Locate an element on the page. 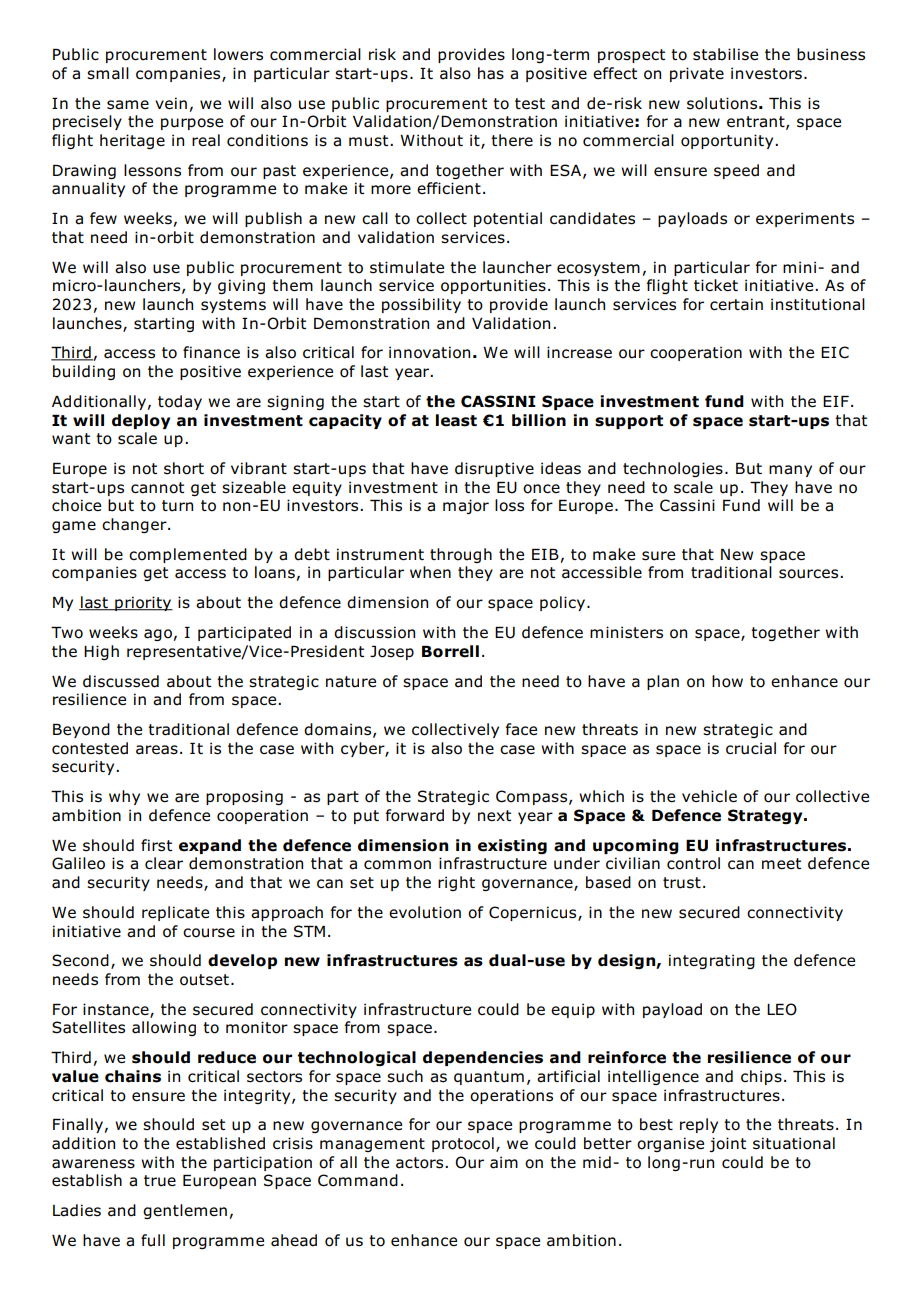 The width and height of the document is (924, 1308). Borrell is located at coordinates (450, 651).
